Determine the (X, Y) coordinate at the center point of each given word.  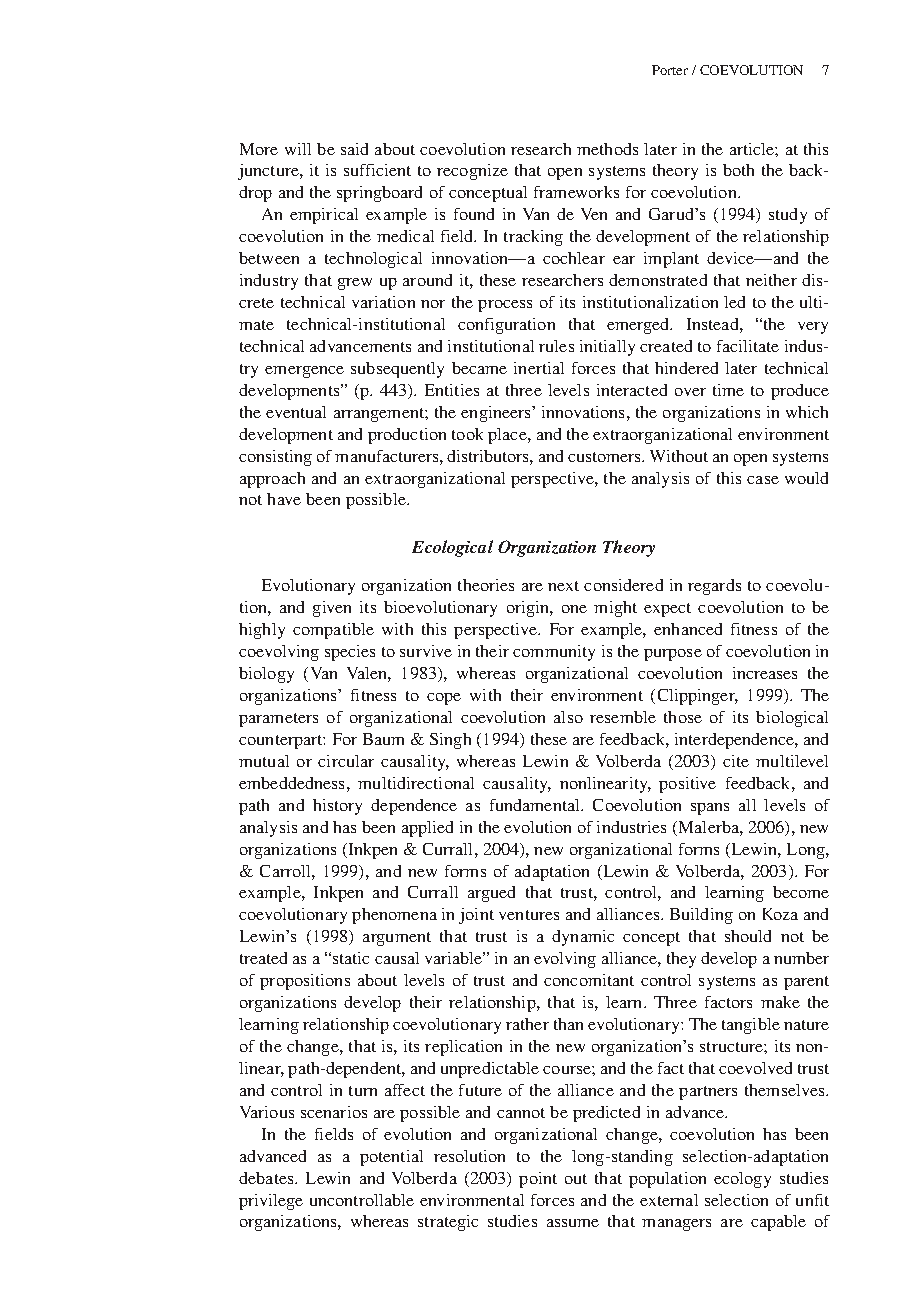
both (738, 170)
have (284, 499)
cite (736, 761)
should (748, 936)
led (734, 302)
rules (556, 346)
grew (355, 284)
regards (714, 587)
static (351, 958)
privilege (271, 1202)
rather (527, 1024)
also (568, 717)
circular (346, 761)
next (563, 586)
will (298, 149)
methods (607, 149)
